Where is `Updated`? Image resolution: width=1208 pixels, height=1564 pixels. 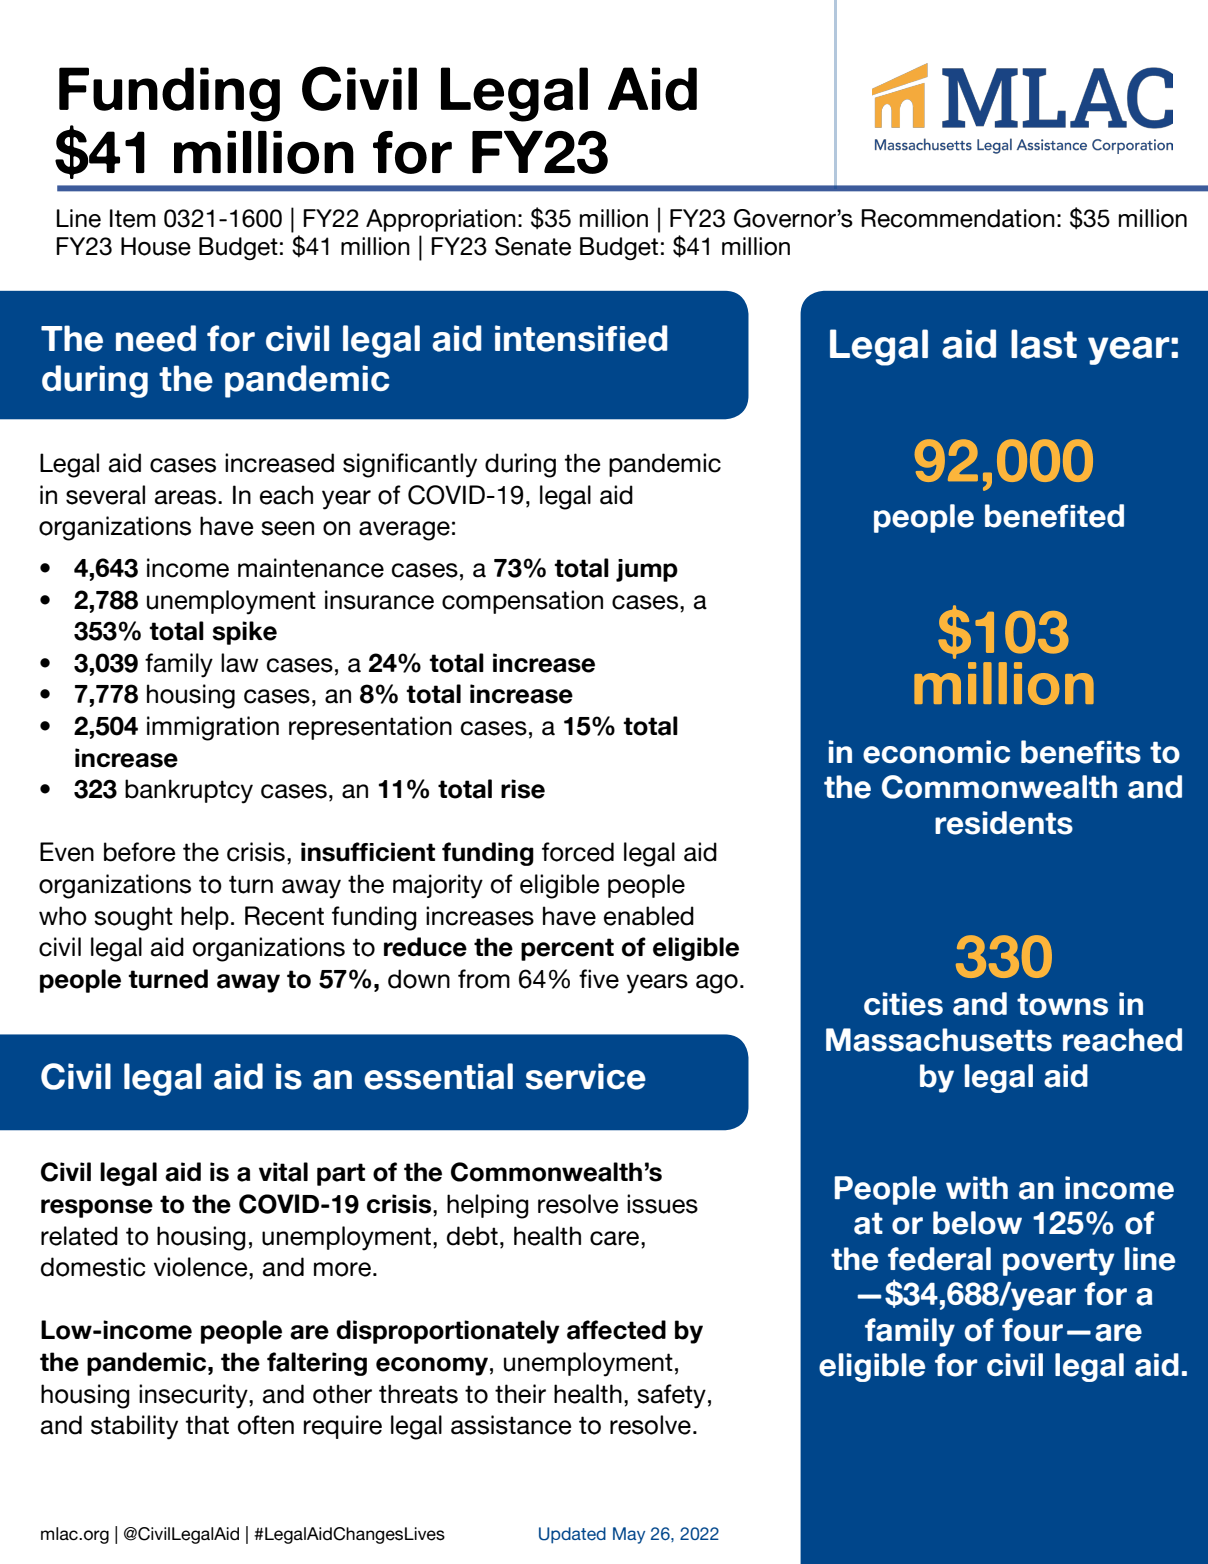
Updated is located at coordinates (572, 1535).
